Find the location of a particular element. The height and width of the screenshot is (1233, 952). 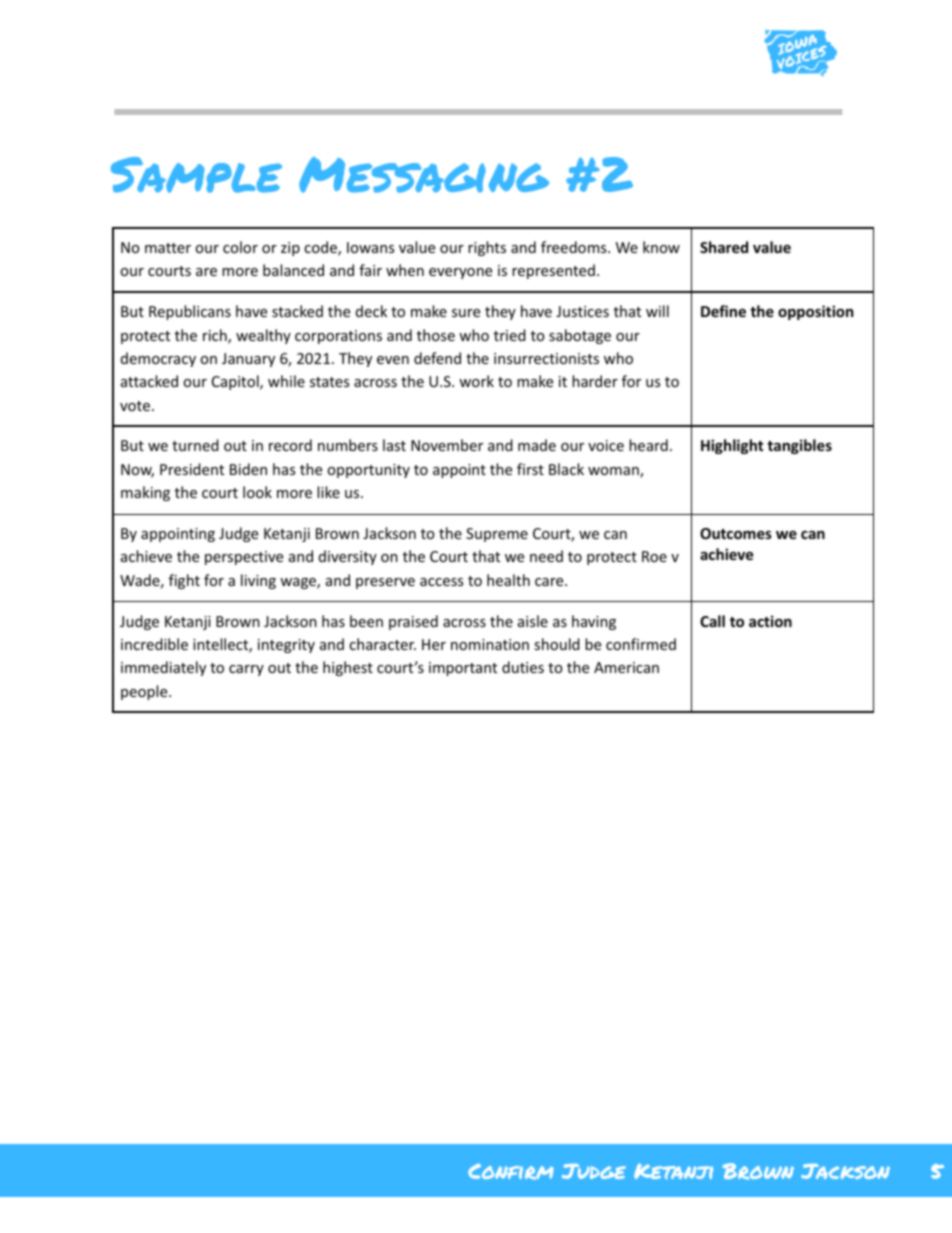

Messaging is located at coordinates (424, 175).
